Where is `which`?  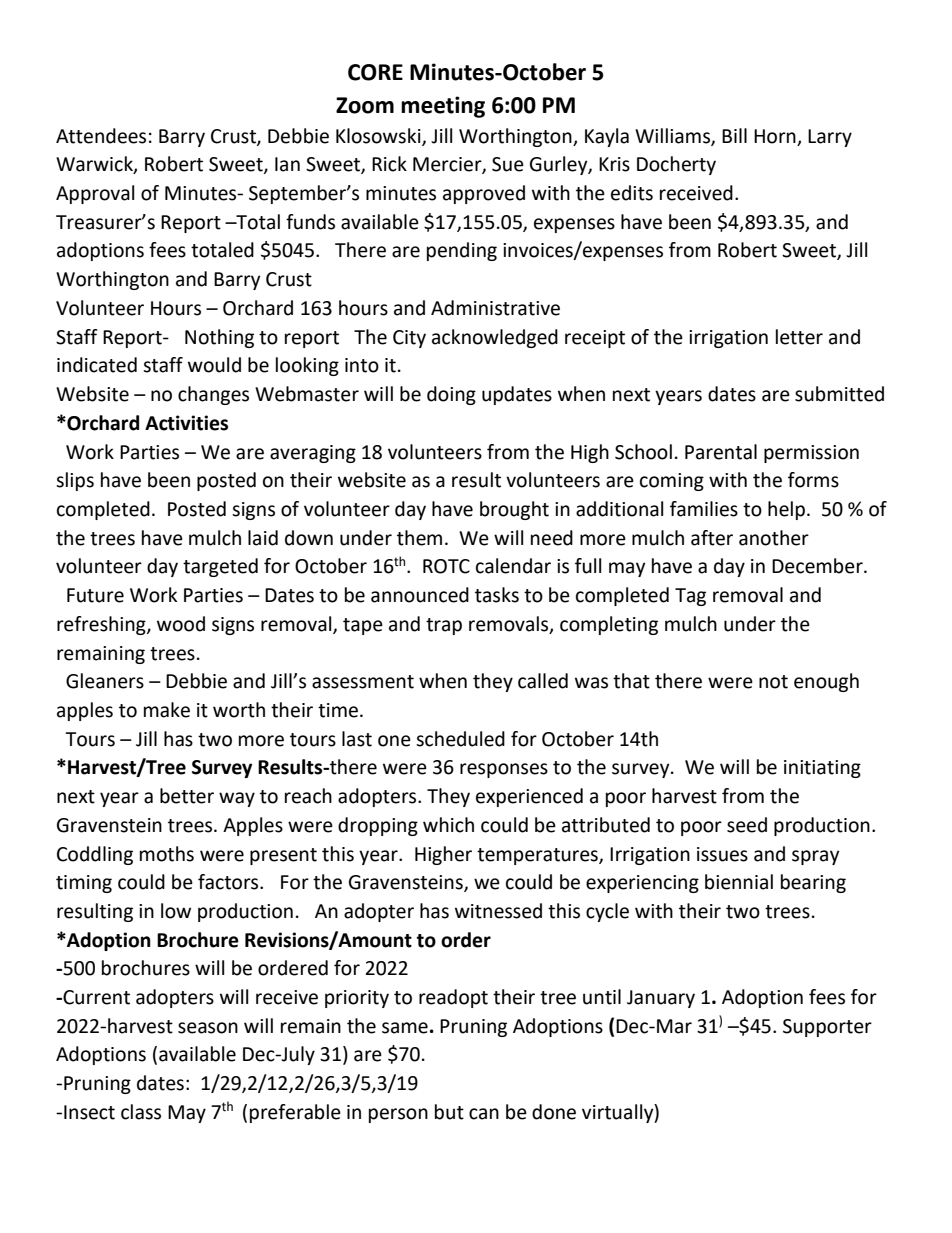 which is located at coordinates (448, 825).
